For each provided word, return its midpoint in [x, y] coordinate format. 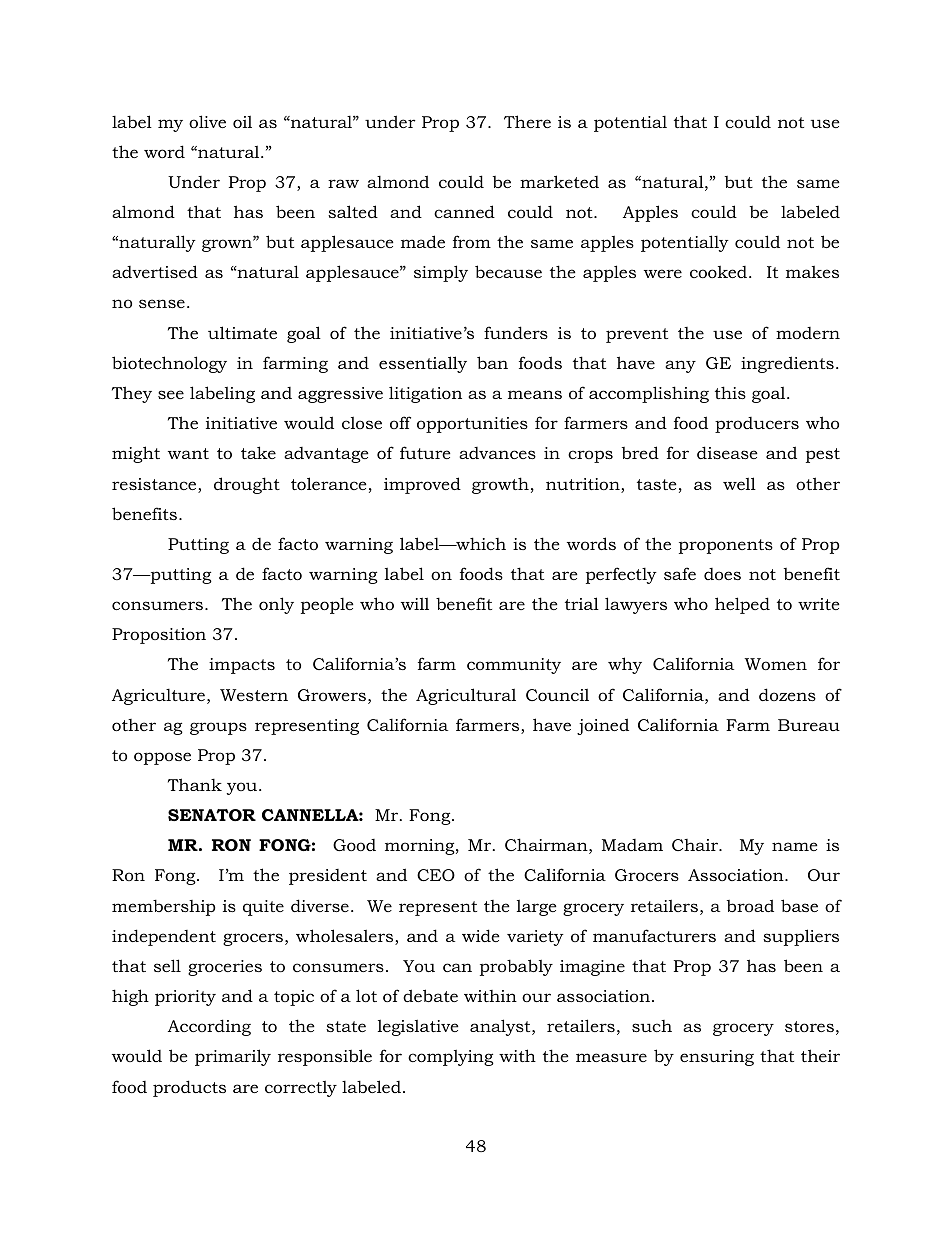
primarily [233, 1057]
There [527, 121]
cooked [720, 271]
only [276, 605]
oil [242, 121]
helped [742, 605]
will [415, 603]
